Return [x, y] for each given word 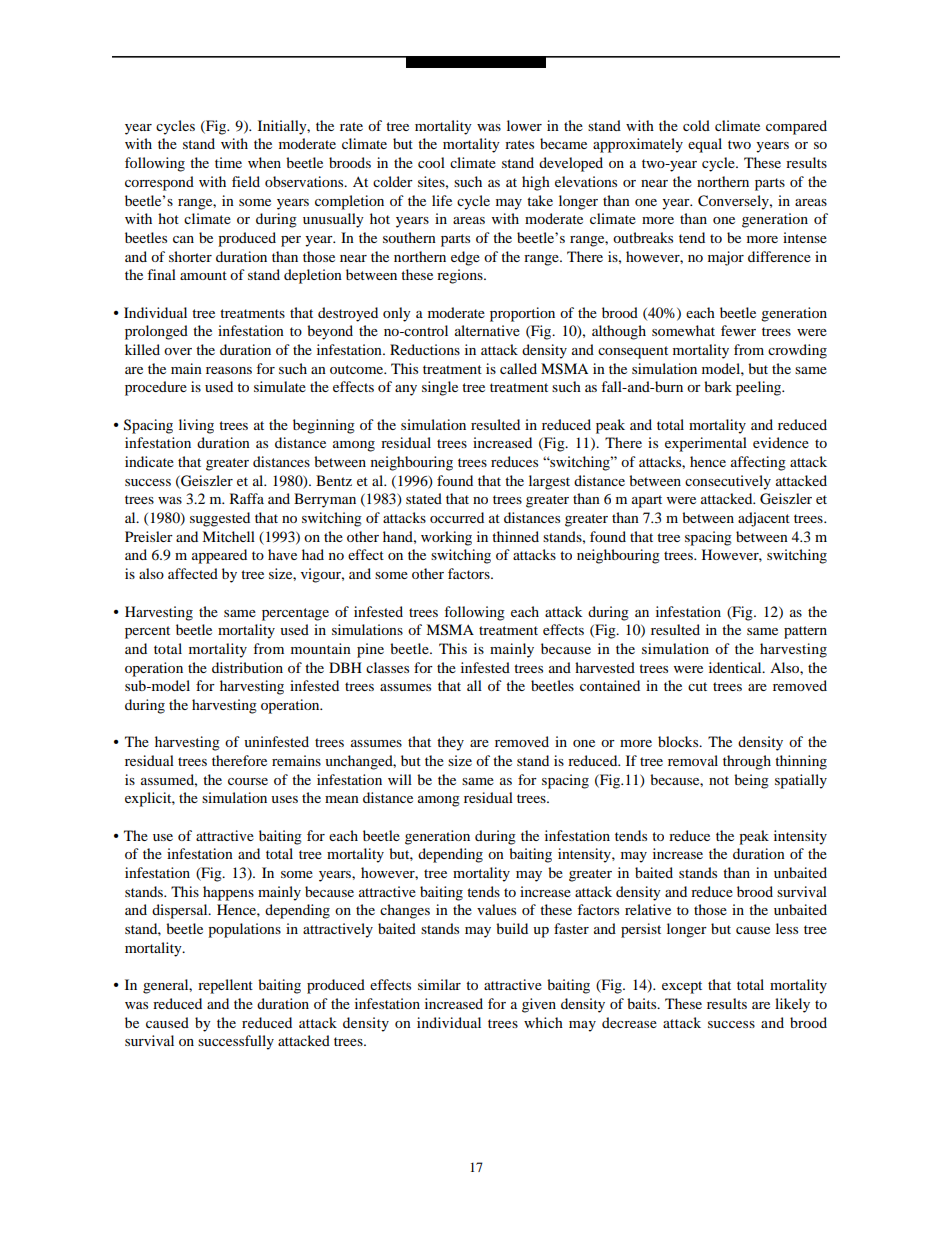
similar [439, 984]
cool [431, 162]
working [446, 538]
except [682, 987]
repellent [225, 986]
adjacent [764, 519]
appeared [219, 556]
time [228, 162]
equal [705, 145]
